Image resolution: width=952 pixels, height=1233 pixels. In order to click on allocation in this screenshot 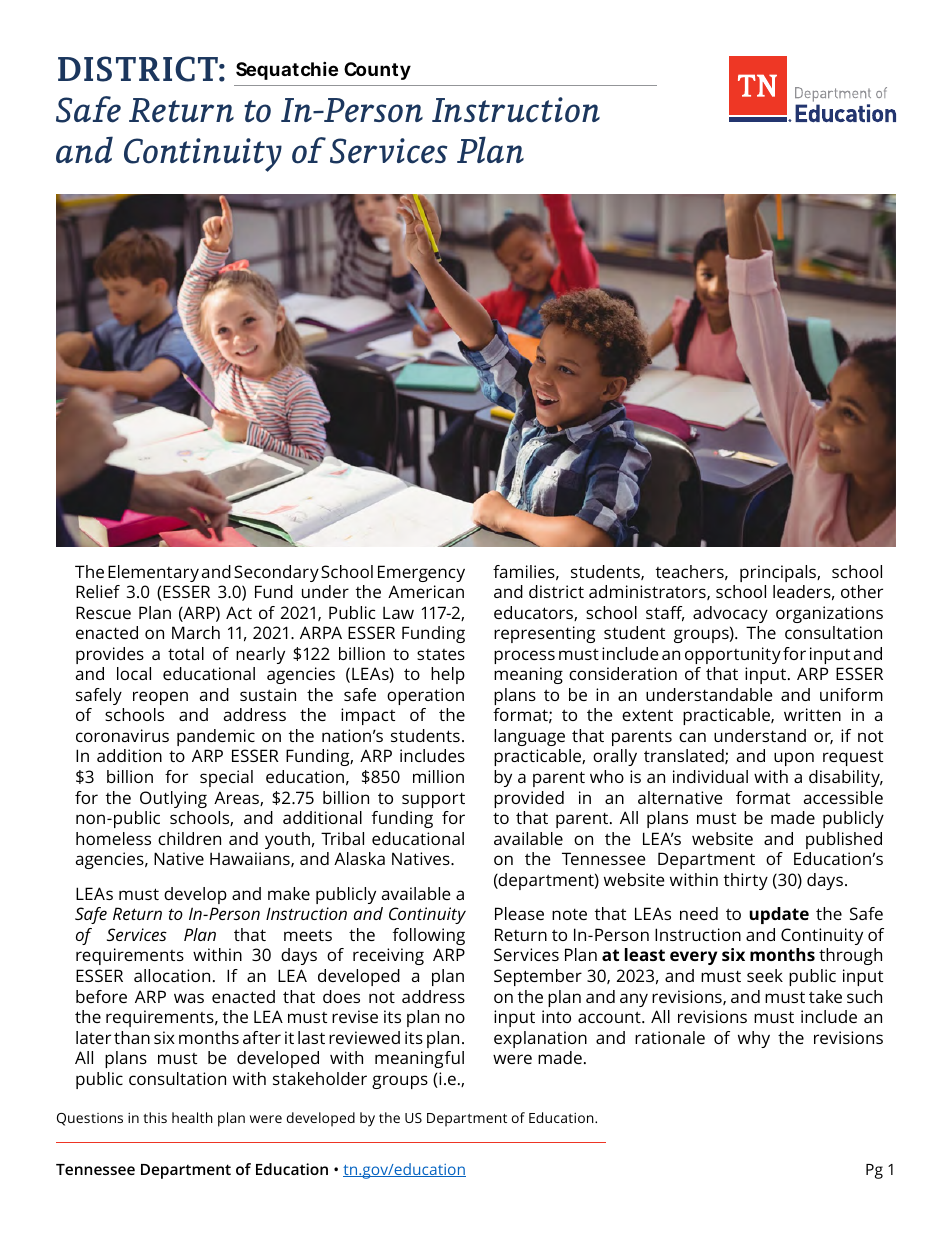, I will do `click(172, 975)`.
